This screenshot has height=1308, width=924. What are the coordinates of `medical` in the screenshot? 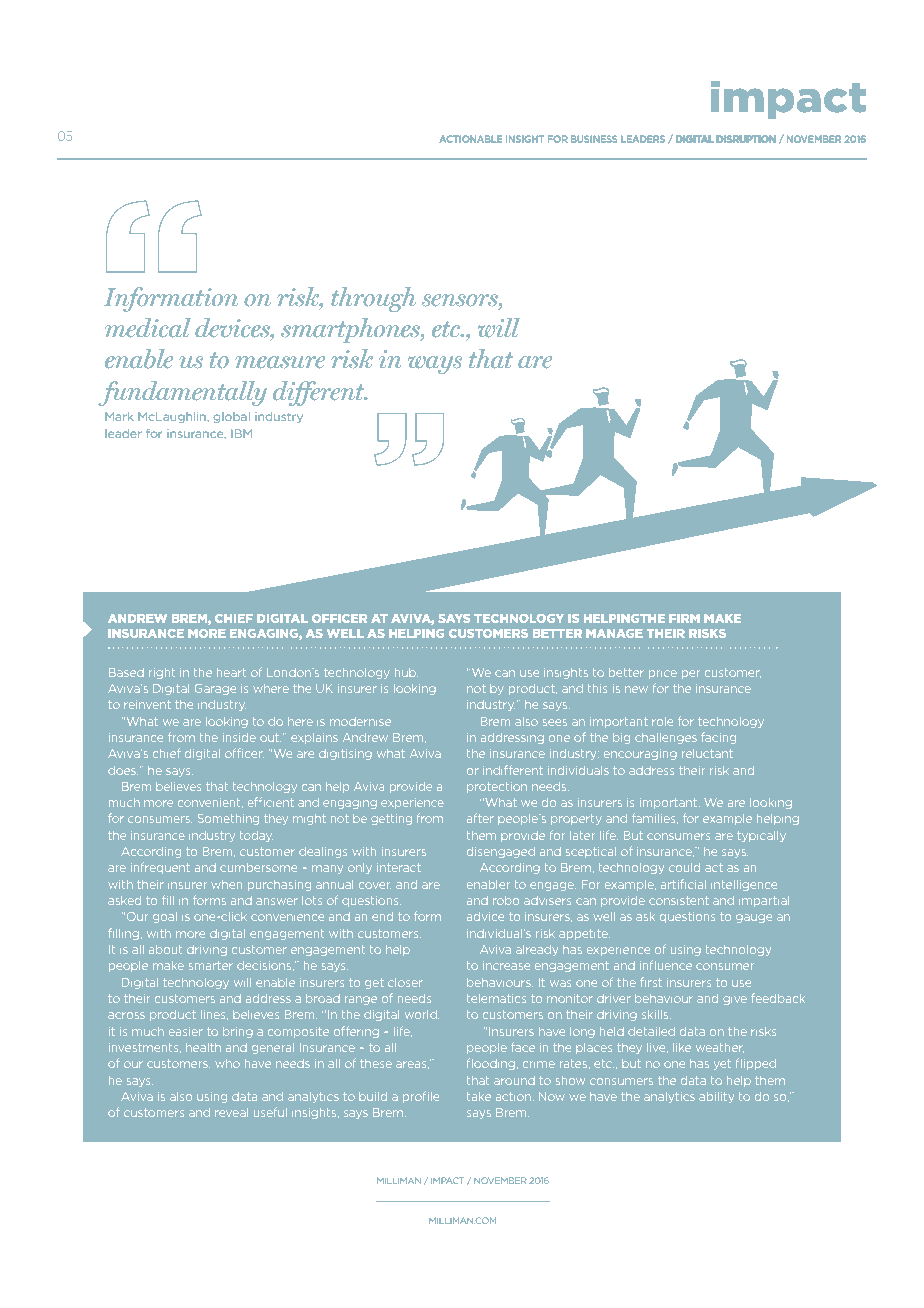 It's located at (148, 327).
